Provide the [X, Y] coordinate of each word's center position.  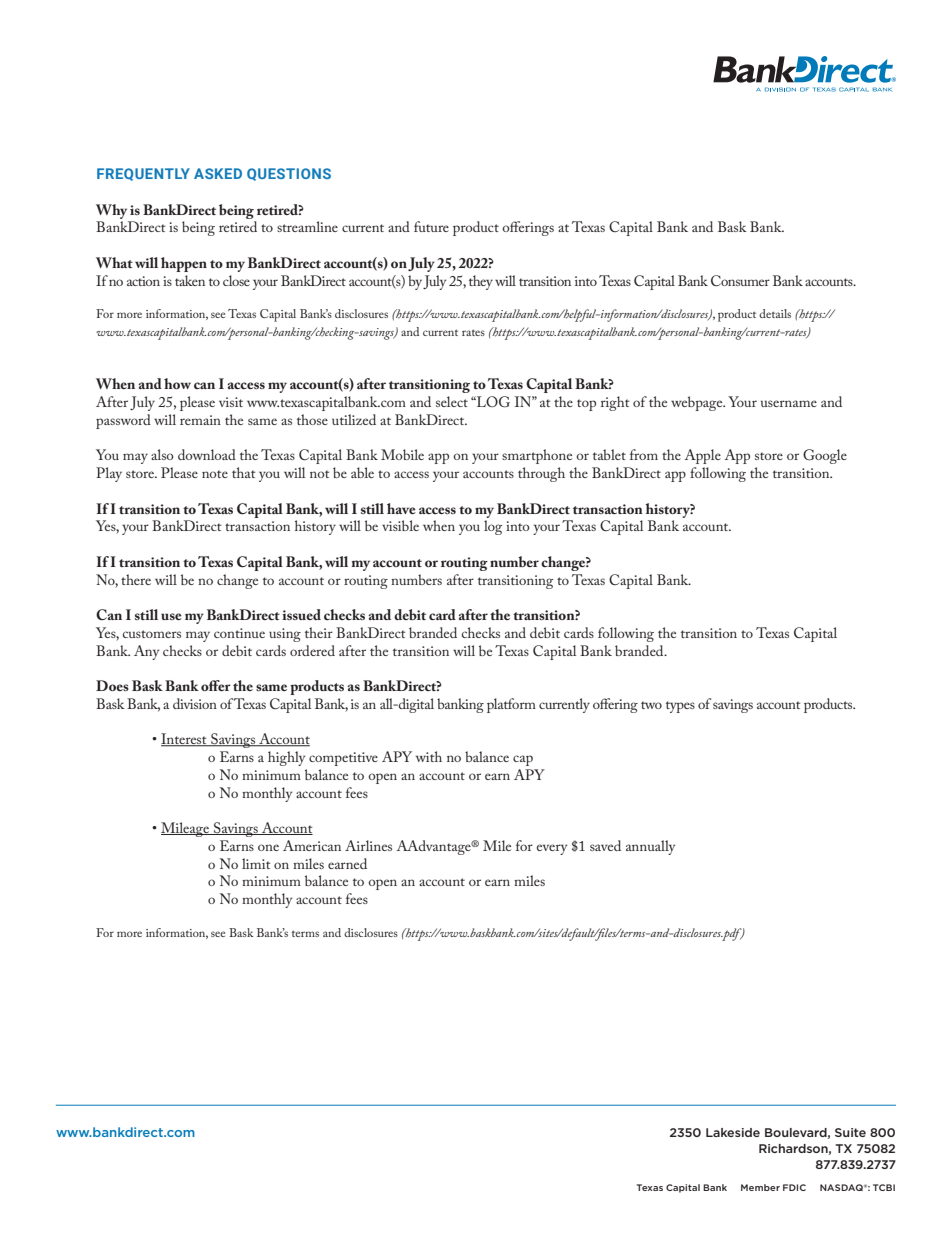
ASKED [218, 173]
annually [650, 847]
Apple [703, 456]
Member [760, 1187]
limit [256, 863]
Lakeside [733, 1132]
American [312, 845]
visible [400, 525]
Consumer [740, 280]
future [431, 226]
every [552, 849]
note [215, 474]
